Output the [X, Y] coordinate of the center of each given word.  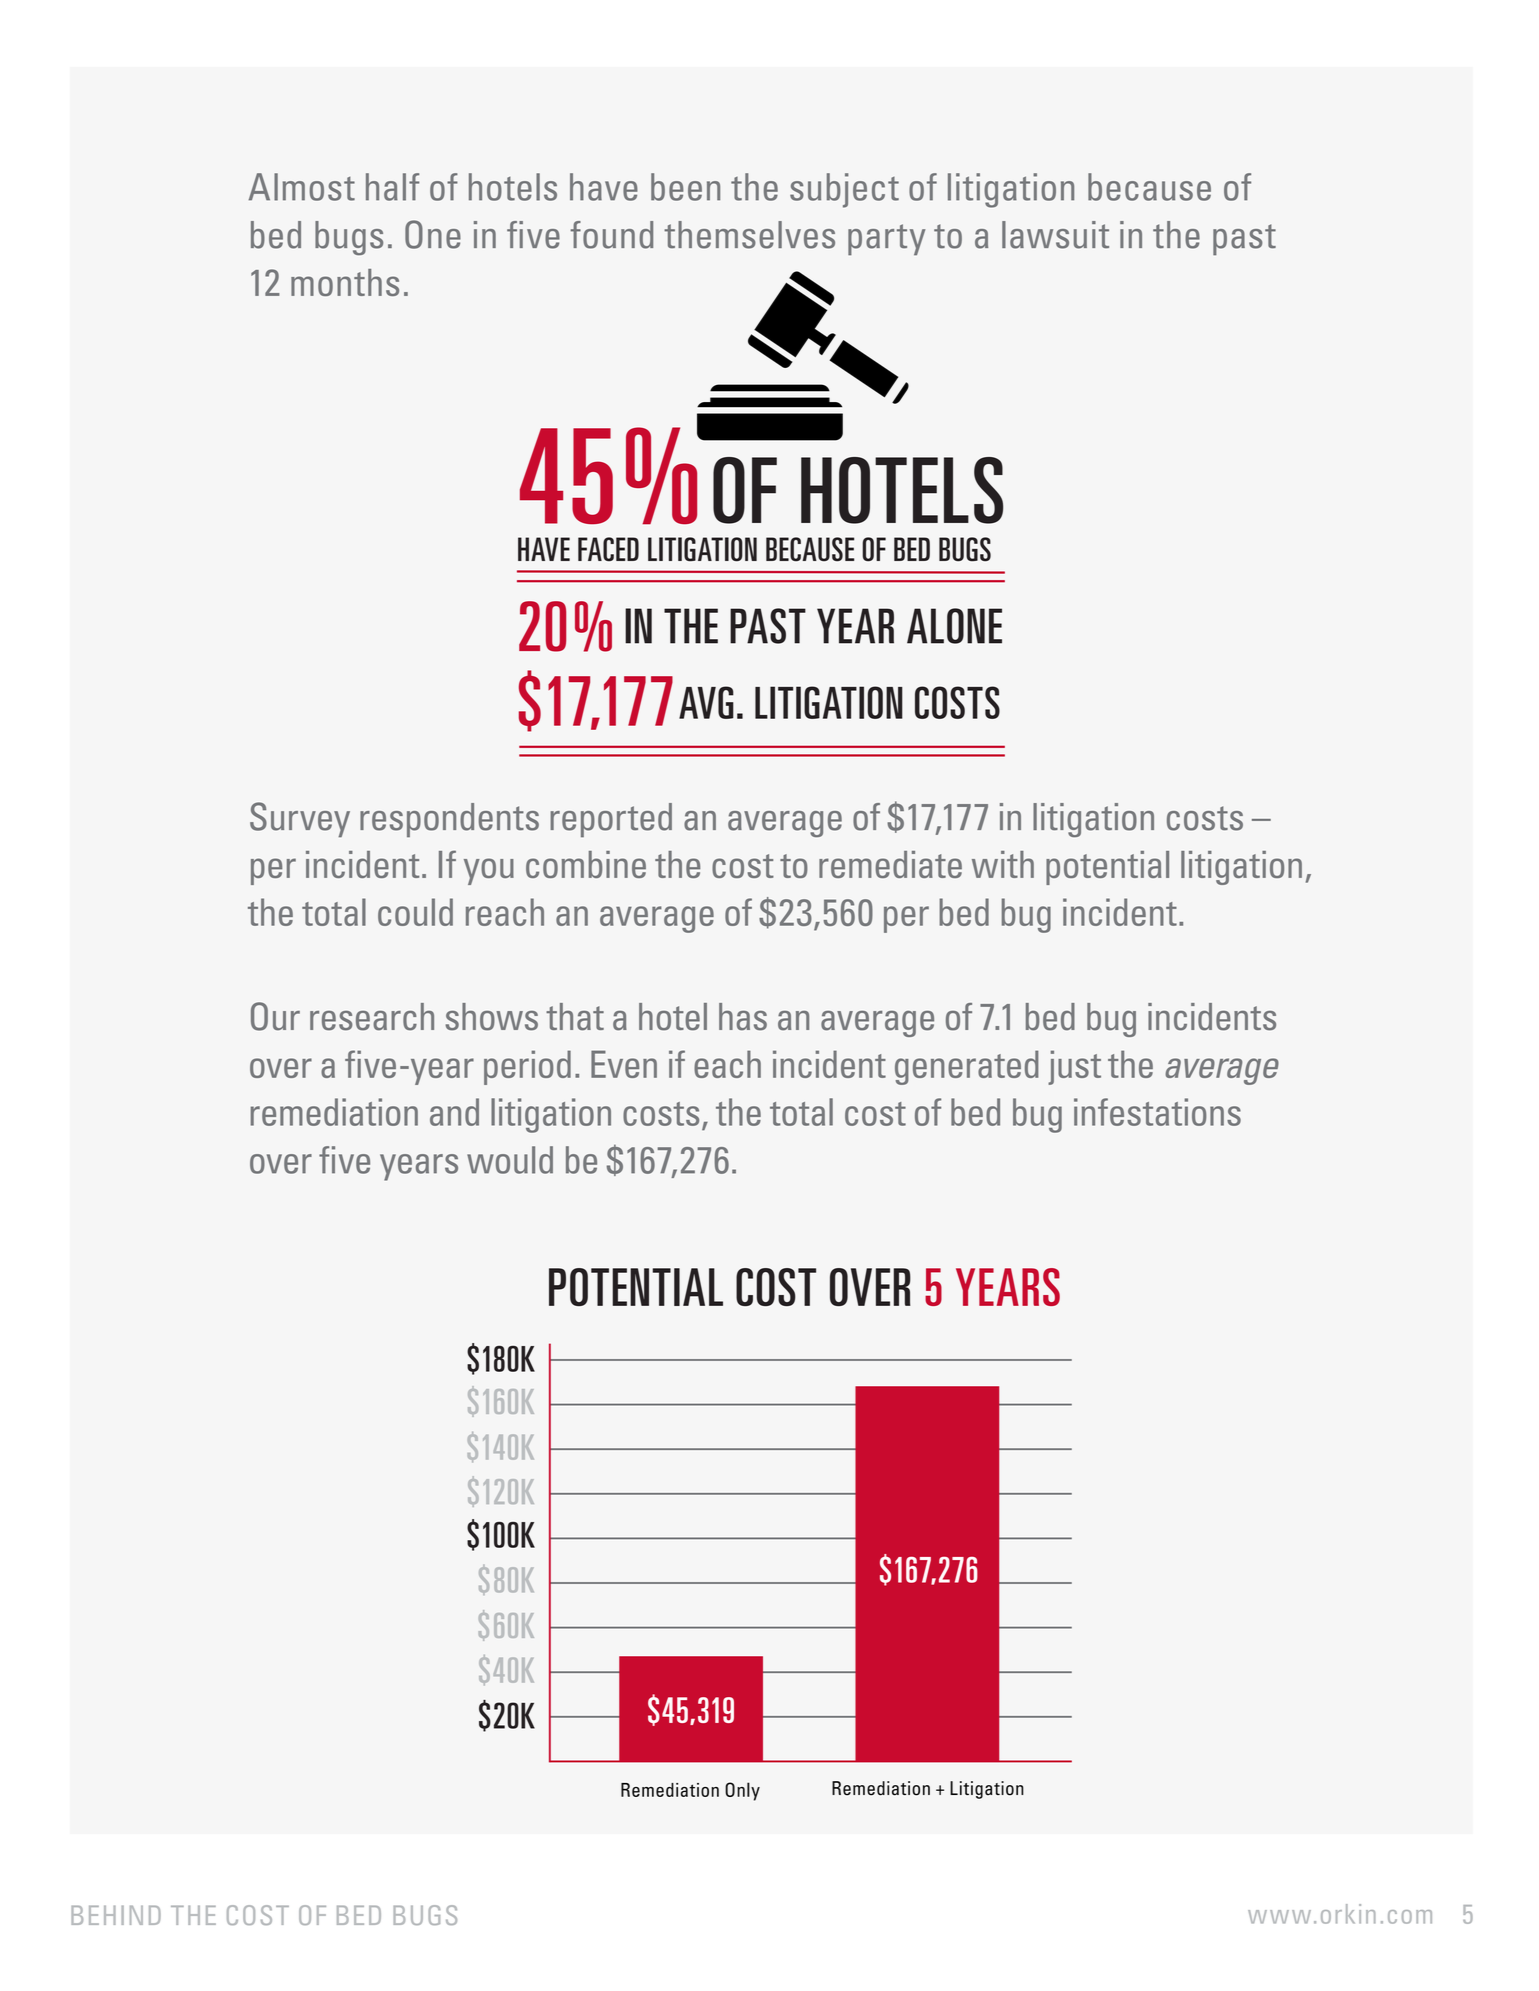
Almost [302, 187]
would [510, 1160]
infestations [1157, 1112]
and [454, 1112]
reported [611, 820]
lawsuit [1055, 235]
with [1003, 864]
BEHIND [116, 1915]
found [611, 235]
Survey [300, 819]
